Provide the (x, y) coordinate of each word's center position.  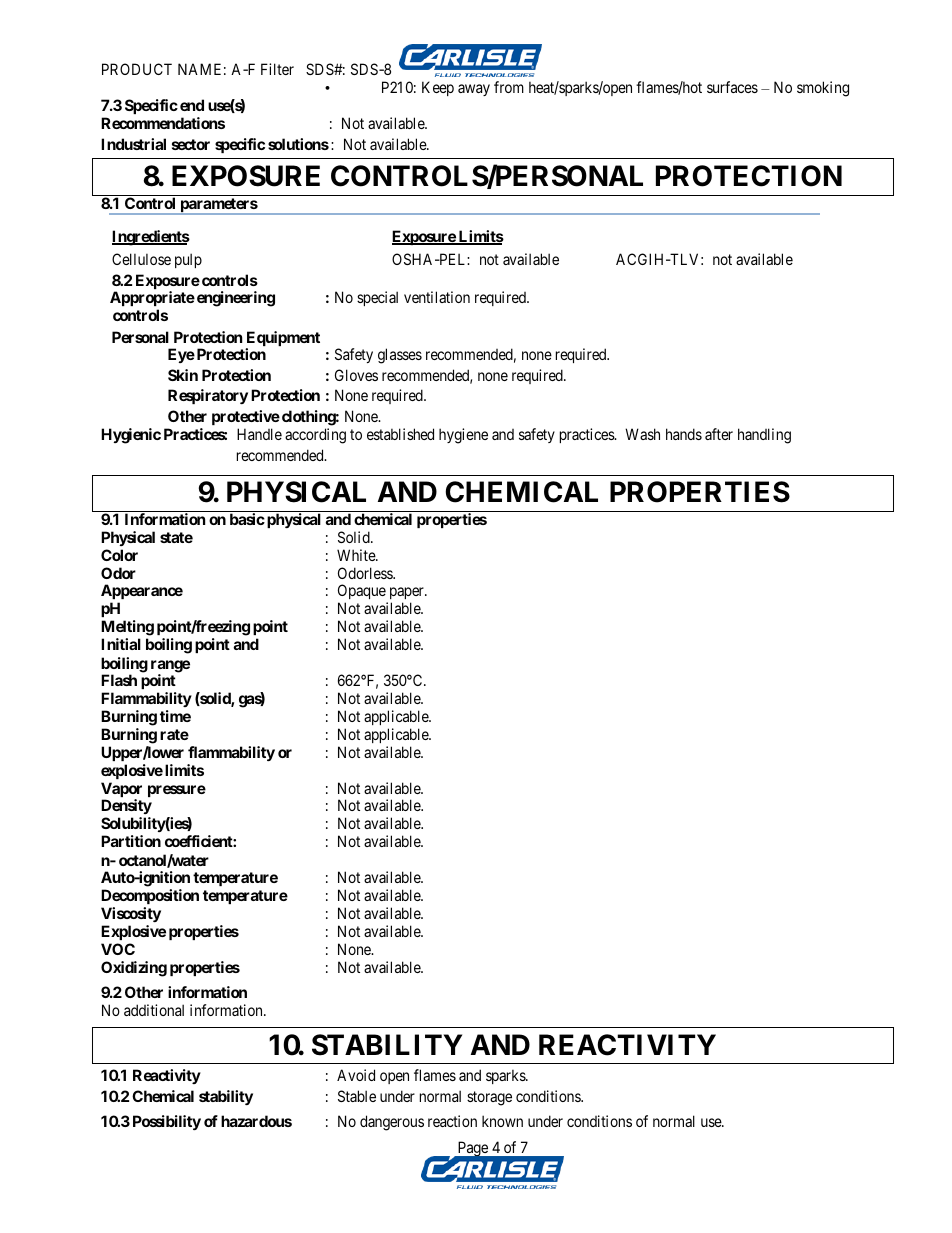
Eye (181, 355)
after (719, 434)
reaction (452, 1121)
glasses (400, 356)
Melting (127, 628)
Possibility (167, 1122)
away (474, 90)
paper (406, 595)
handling (764, 436)
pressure (177, 791)
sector (191, 144)
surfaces (732, 87)
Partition (131, 841)
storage (489, 1098)
